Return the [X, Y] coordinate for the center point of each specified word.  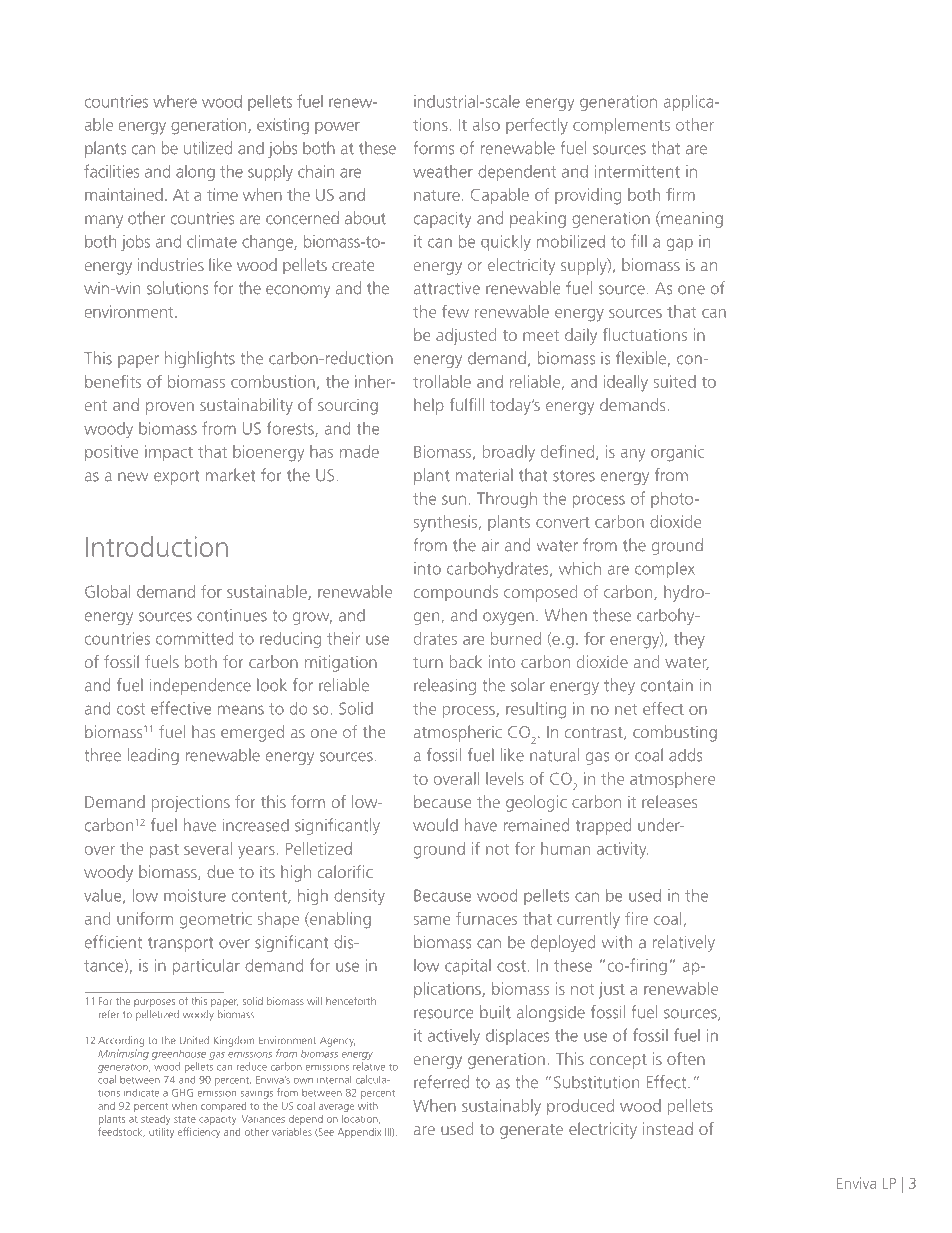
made [359, 451]
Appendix [359, 1133]
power [337, 128]
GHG [182, 1093]
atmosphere [672, 780]
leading [153, 756]
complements [621, 126]
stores [574, 476]
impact [169, 453]
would [435, 825]
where [175, 101]
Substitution [596, 1082]
